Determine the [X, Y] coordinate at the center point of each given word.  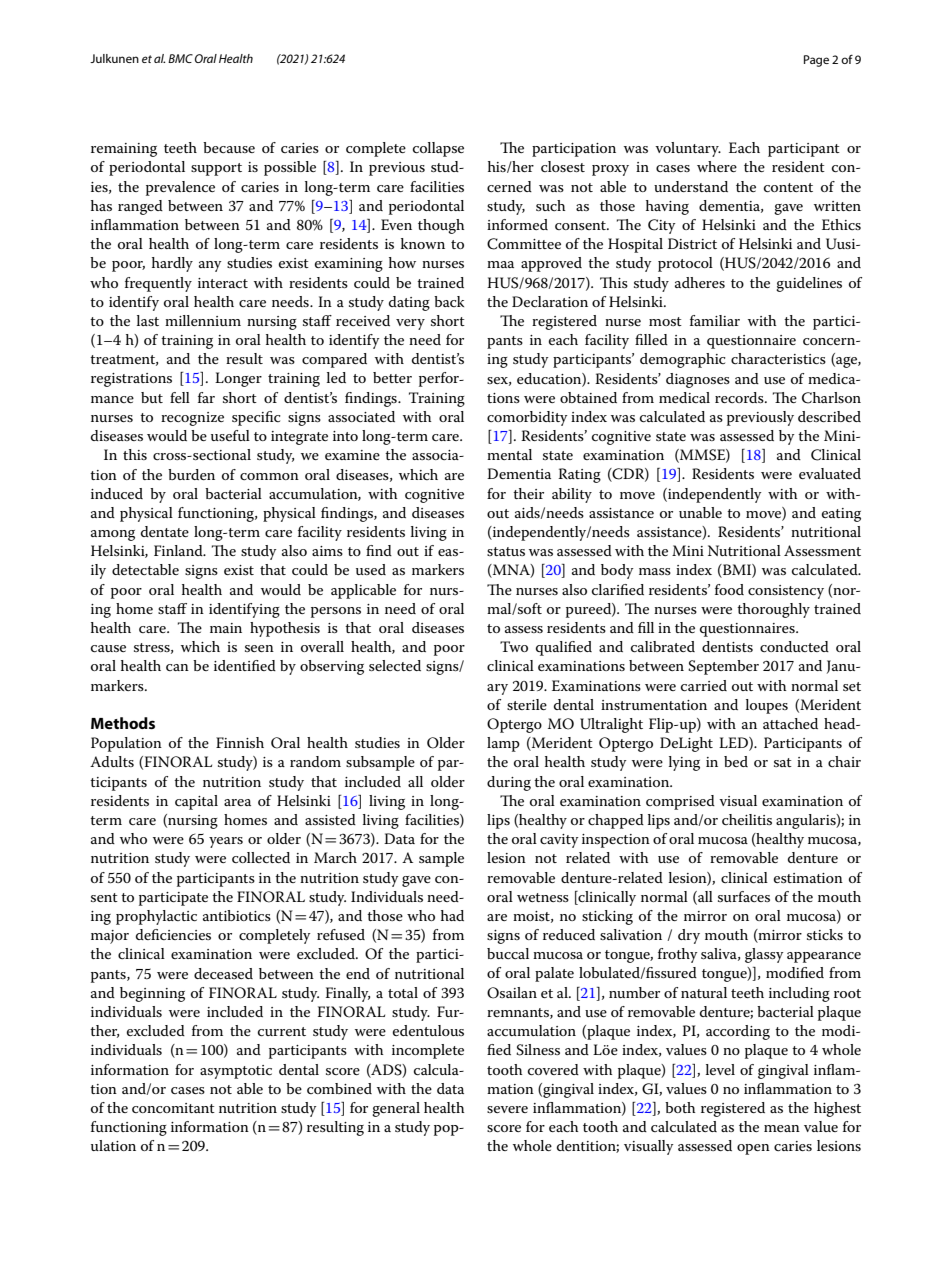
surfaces [744, 896]
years [226, 842]
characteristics [778, 358]
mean [782, 1128]
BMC [180, 58]
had [452, 915]
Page [816, 61]
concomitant [173, 1108]
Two [514, 646]
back [449, 301]
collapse [438, 149]
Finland [179, 550]
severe [507, 1109]
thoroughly [773, 610]
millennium [203, 320]
